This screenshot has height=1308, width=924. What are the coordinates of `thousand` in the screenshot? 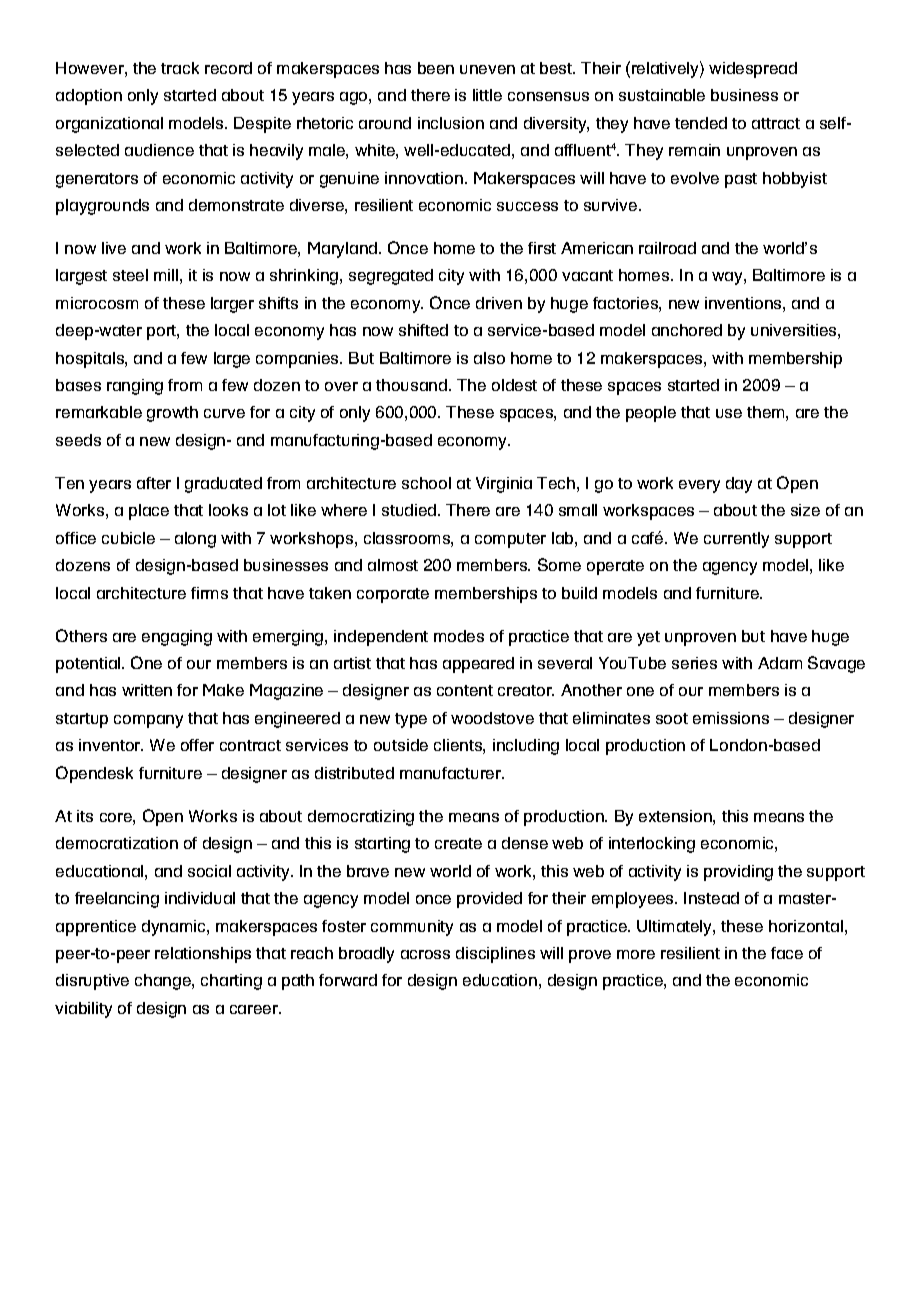 It's located at (411, 385).
